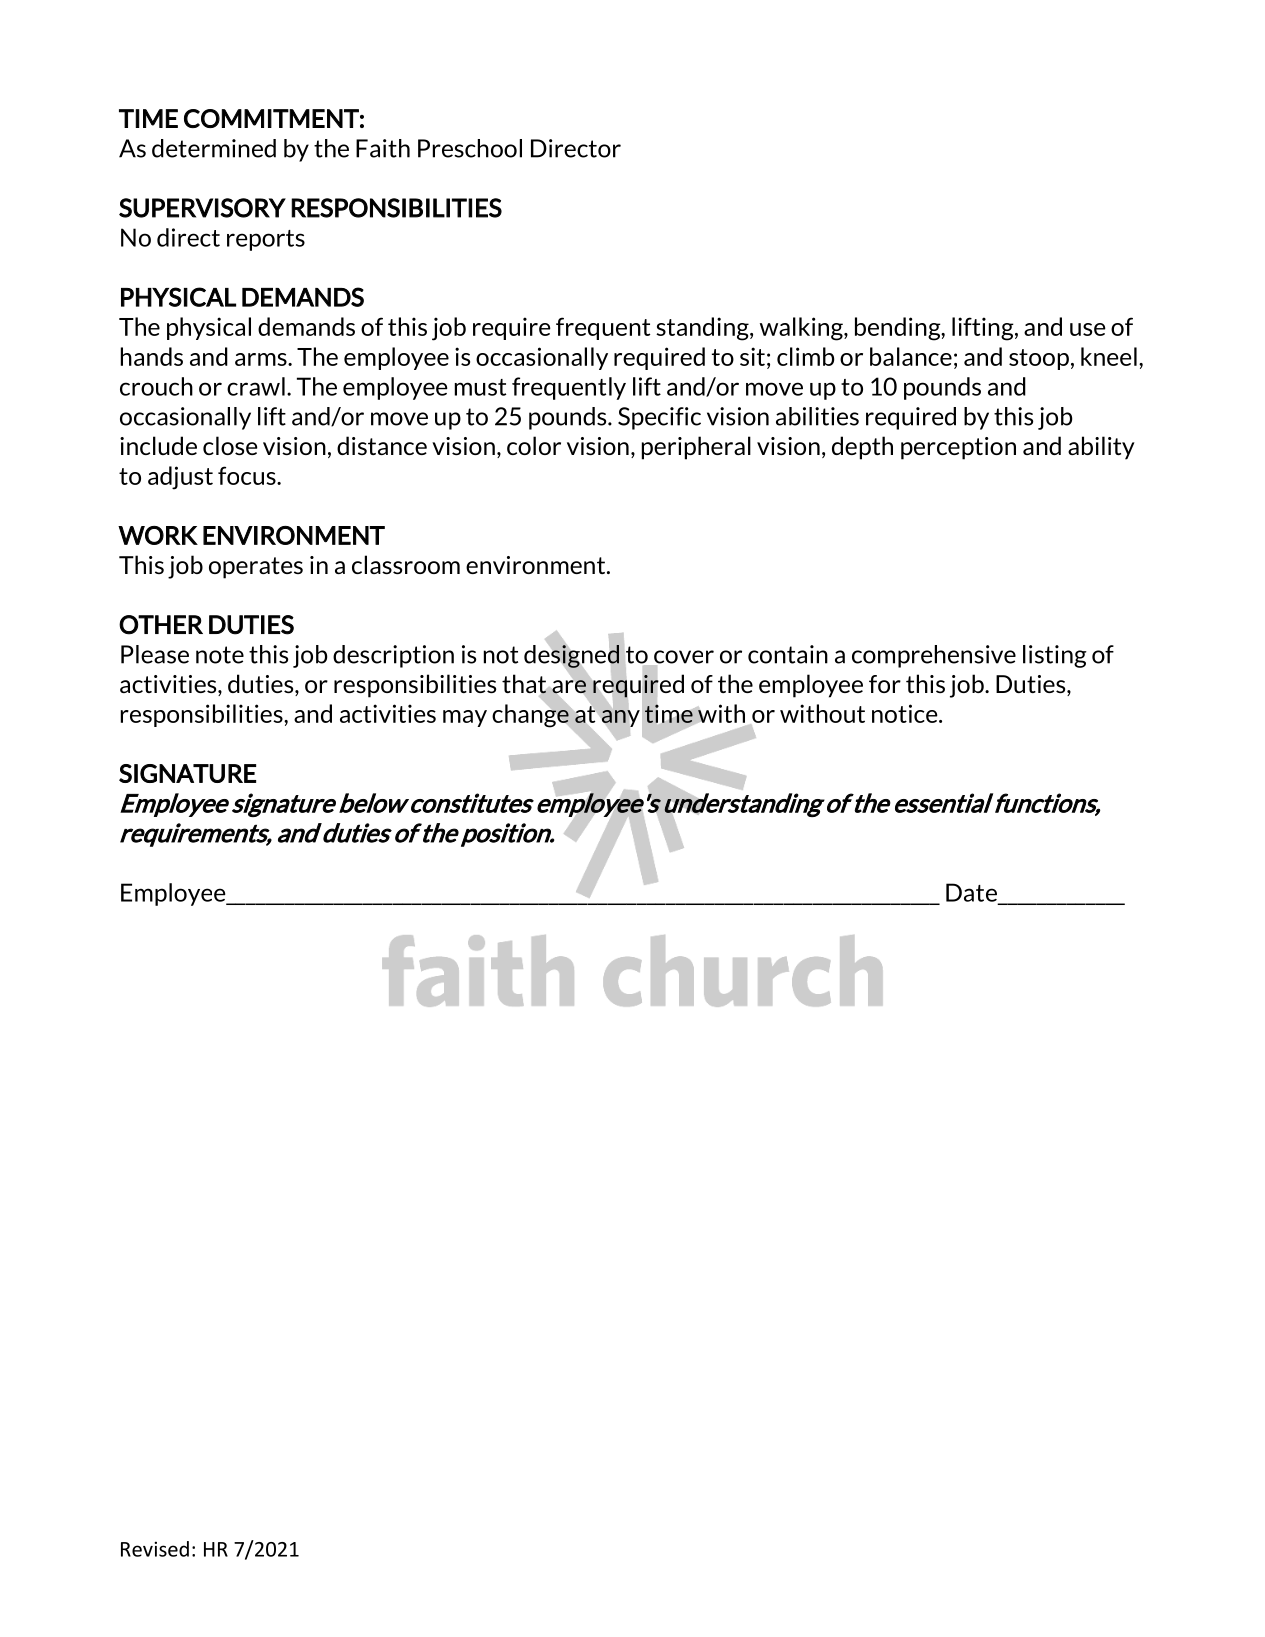  I want to click on use, so click(1088, 329).
